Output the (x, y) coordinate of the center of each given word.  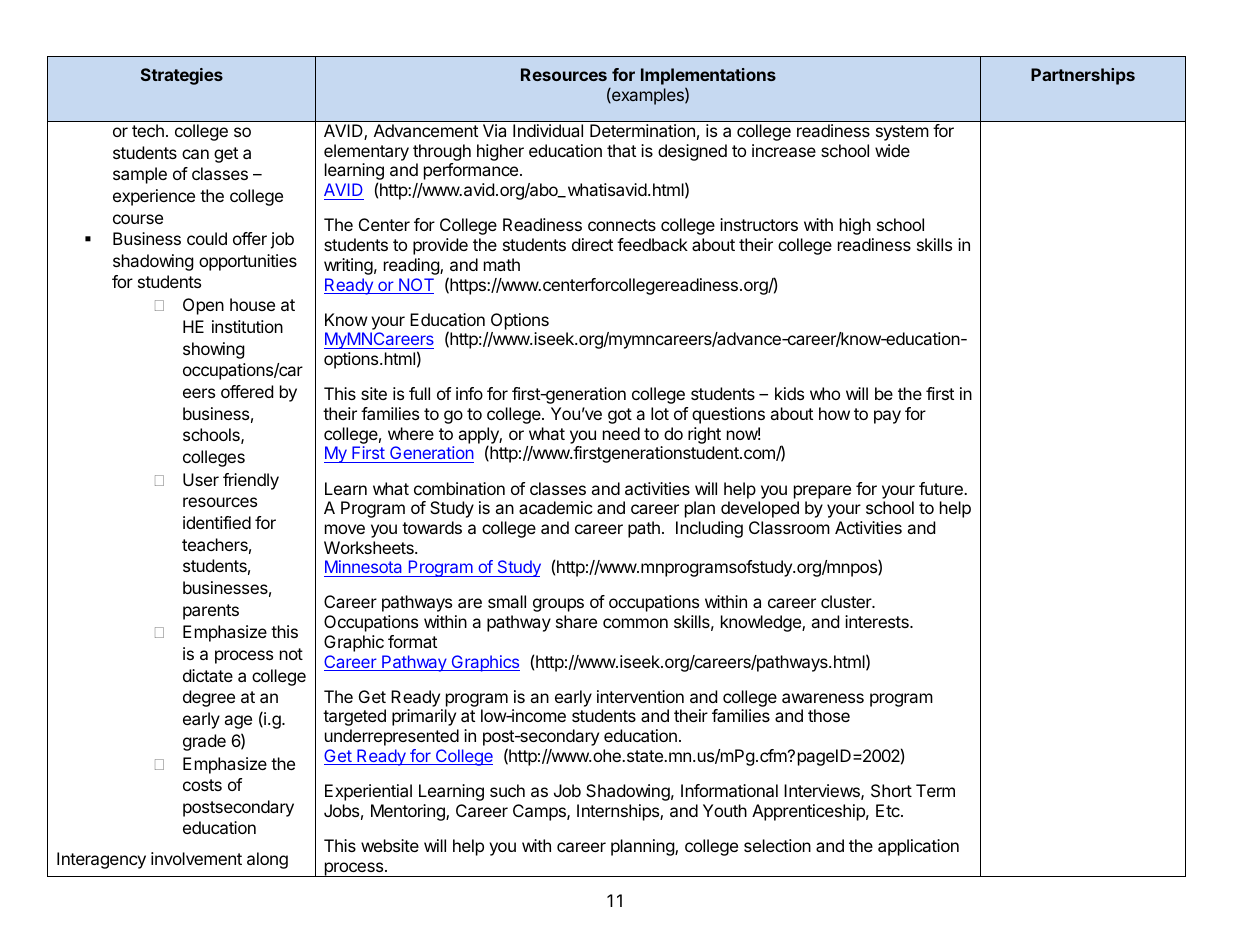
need (621, 433)
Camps (540, 812)
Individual (548, 130)
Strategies (182, 76)
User (201, 479)
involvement (196, 858)
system (902, 133)
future (942, 488)
